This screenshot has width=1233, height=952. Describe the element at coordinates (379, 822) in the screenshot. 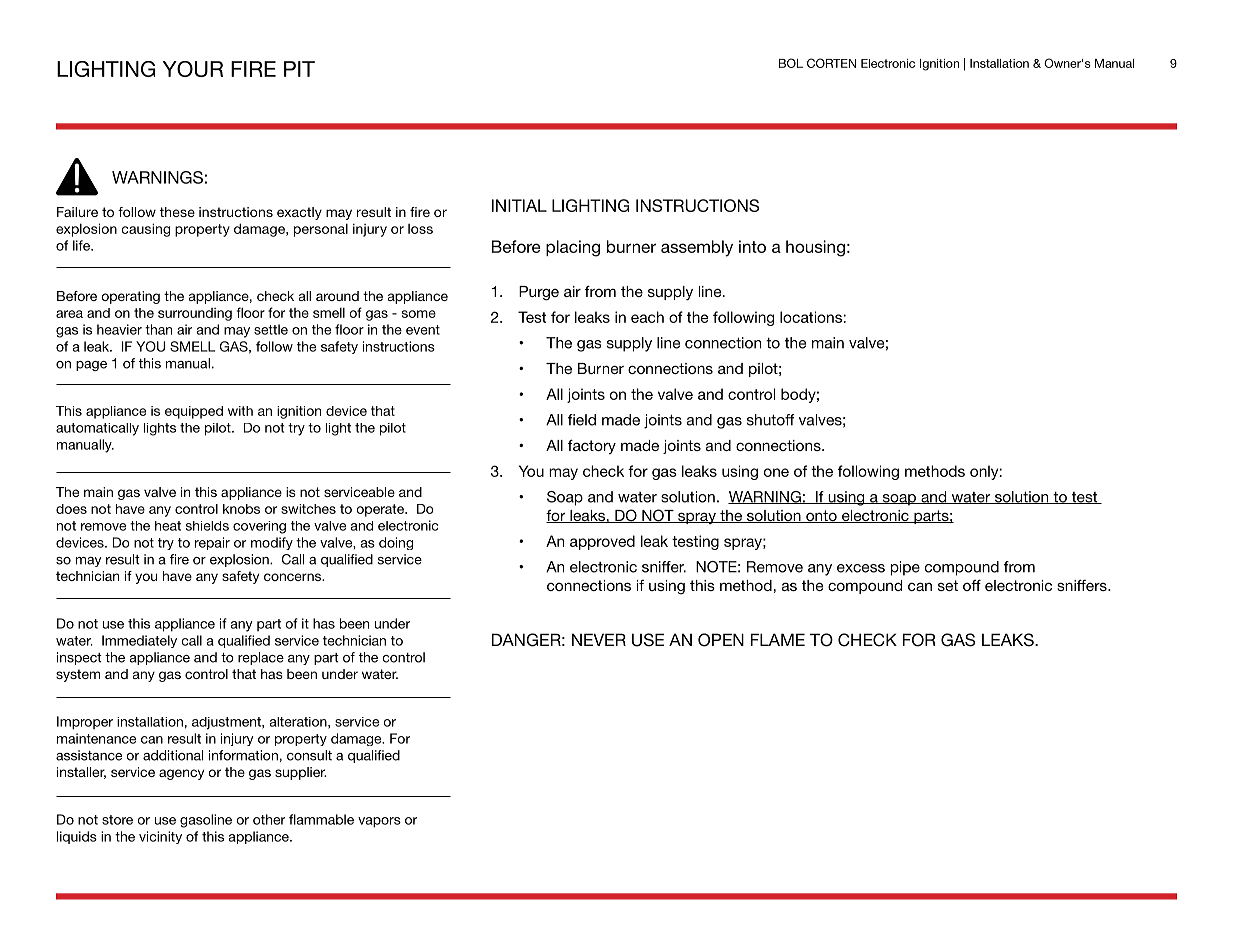

I see `vapors` at that location.
